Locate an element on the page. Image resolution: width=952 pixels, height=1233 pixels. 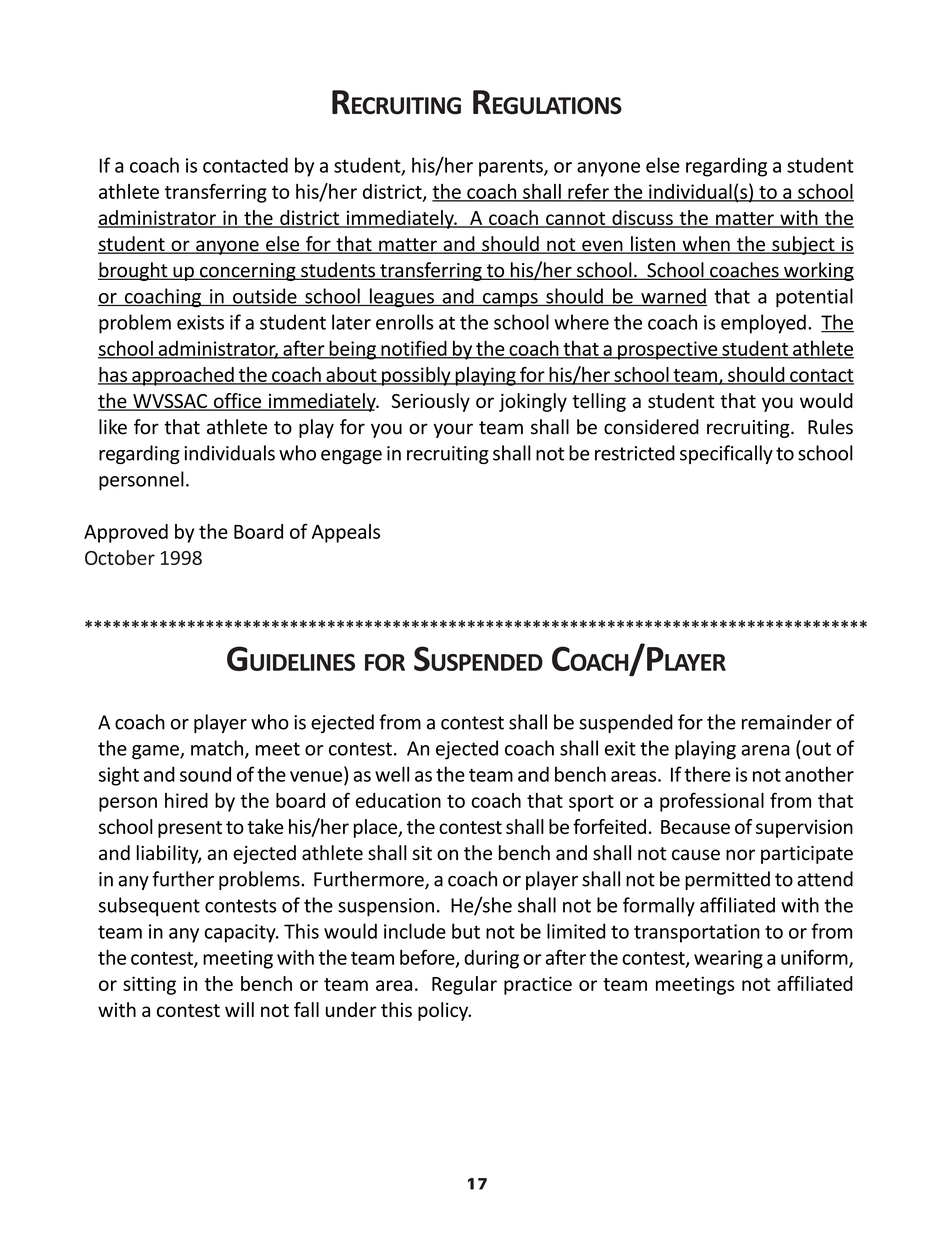
professional is located at coordinates (712, 802).
